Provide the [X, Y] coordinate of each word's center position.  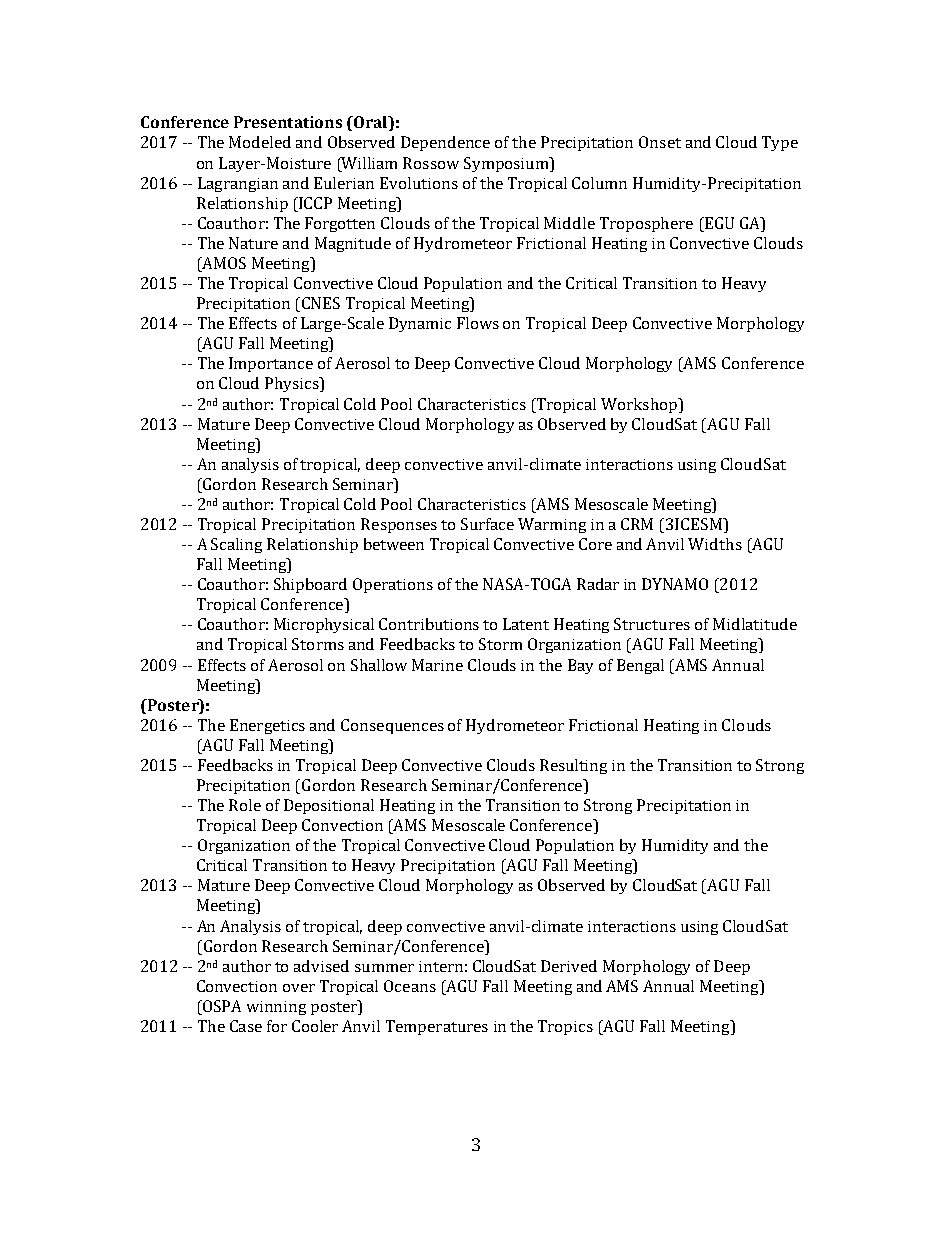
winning [276, 1008]
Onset [660, 142]
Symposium [507, 164]
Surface [487, 524]
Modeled [260, 142]
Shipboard [310, 585]
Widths [715, 544]
